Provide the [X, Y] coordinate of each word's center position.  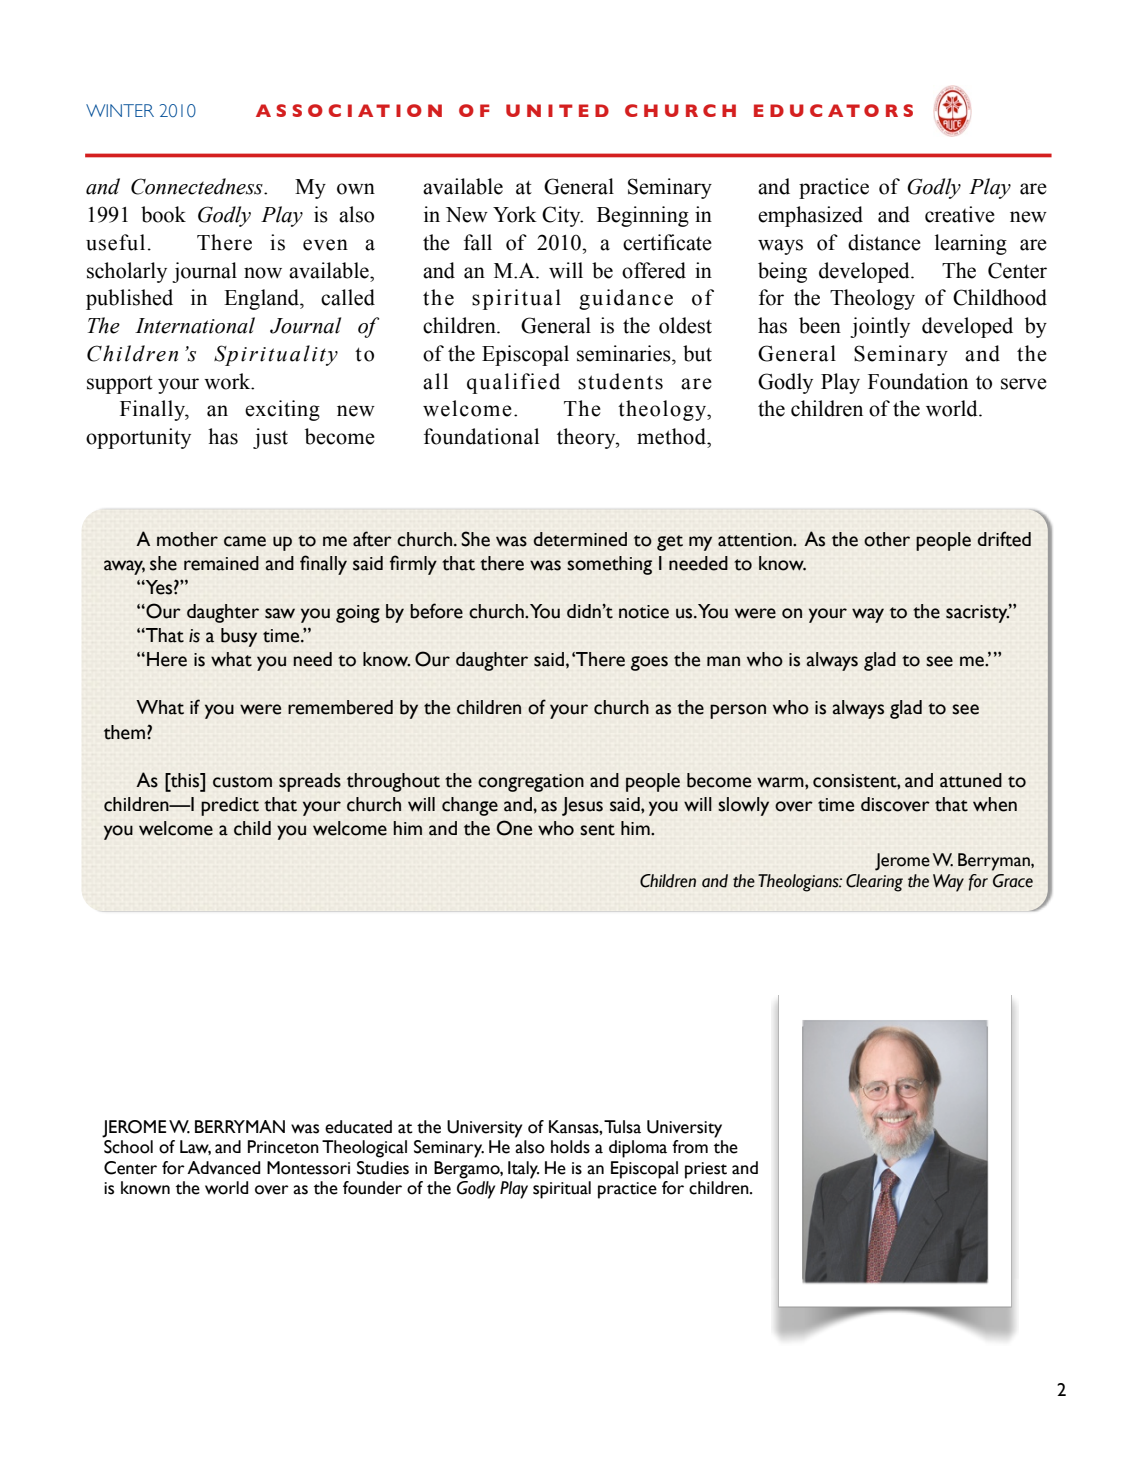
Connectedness [198, 186]
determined [580, 539]
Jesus [582, 806]
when [995, 804]
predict [230, 806]
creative [960, 214]
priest [706, 1170]
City [562, 216]
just [270, 438]
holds [570, 1147]
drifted [1004, 539]
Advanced [223, 1168]
